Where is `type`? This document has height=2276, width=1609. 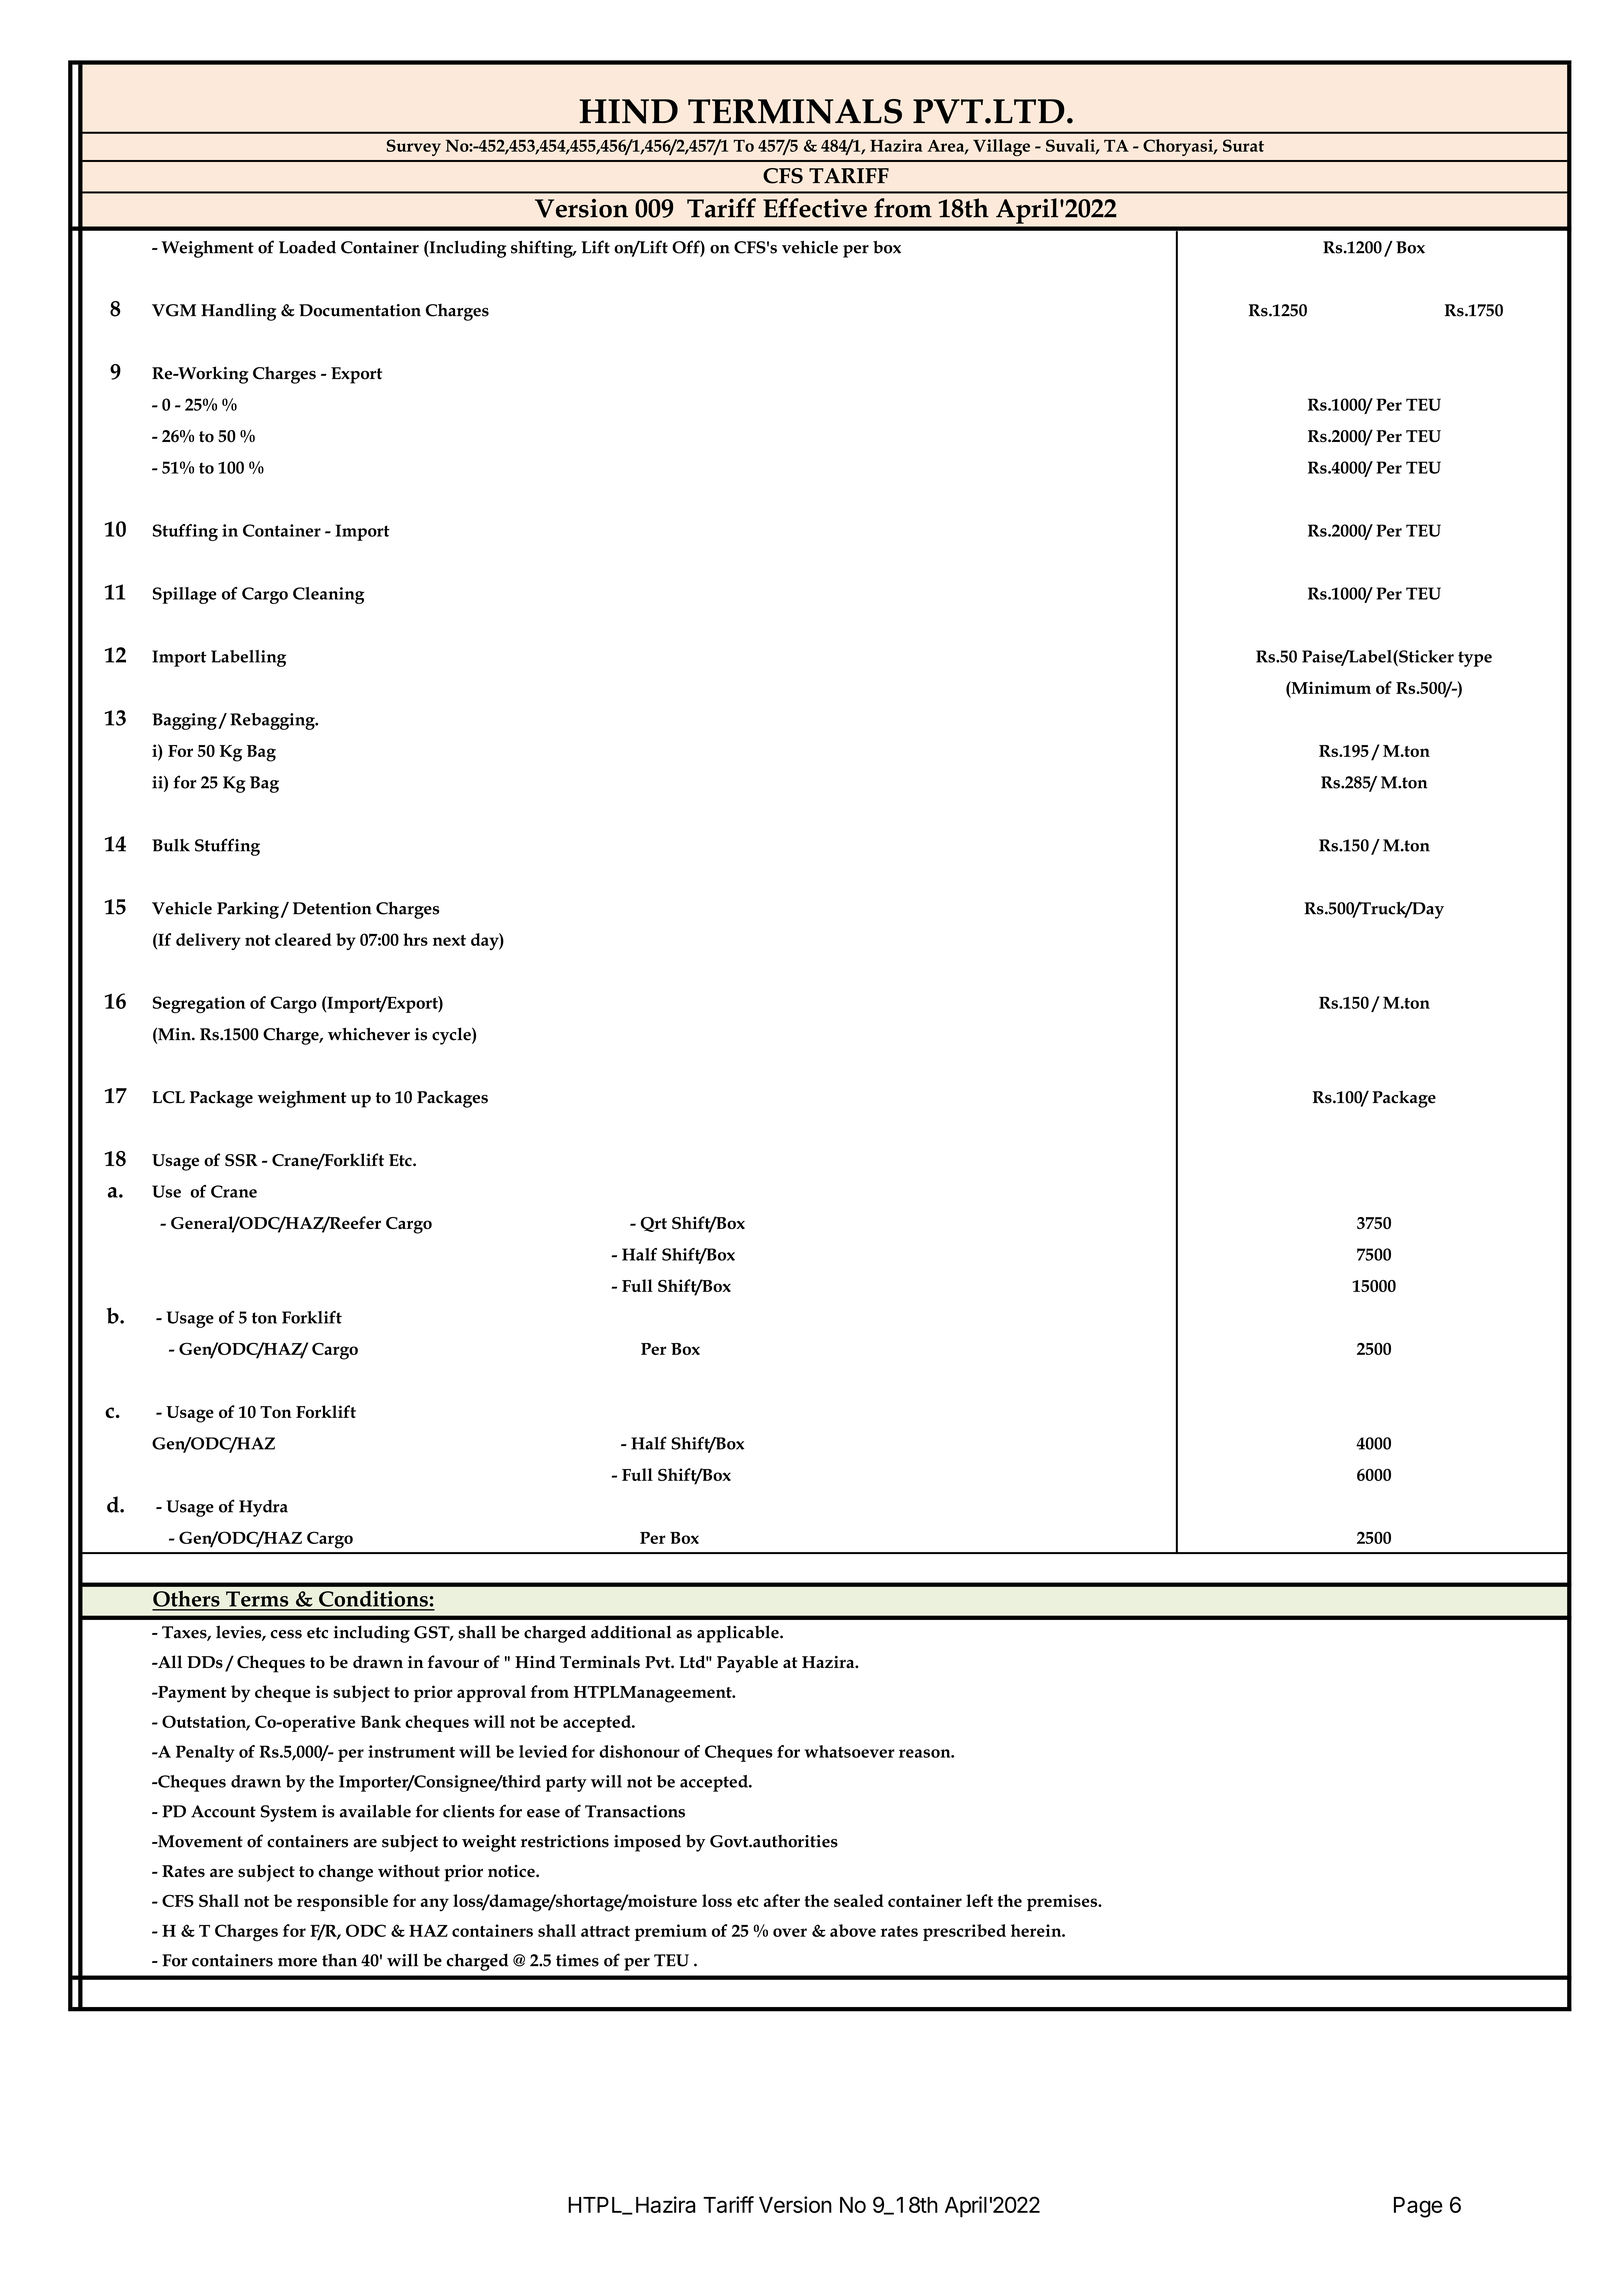
type is located at coordinates (1475, 659).
